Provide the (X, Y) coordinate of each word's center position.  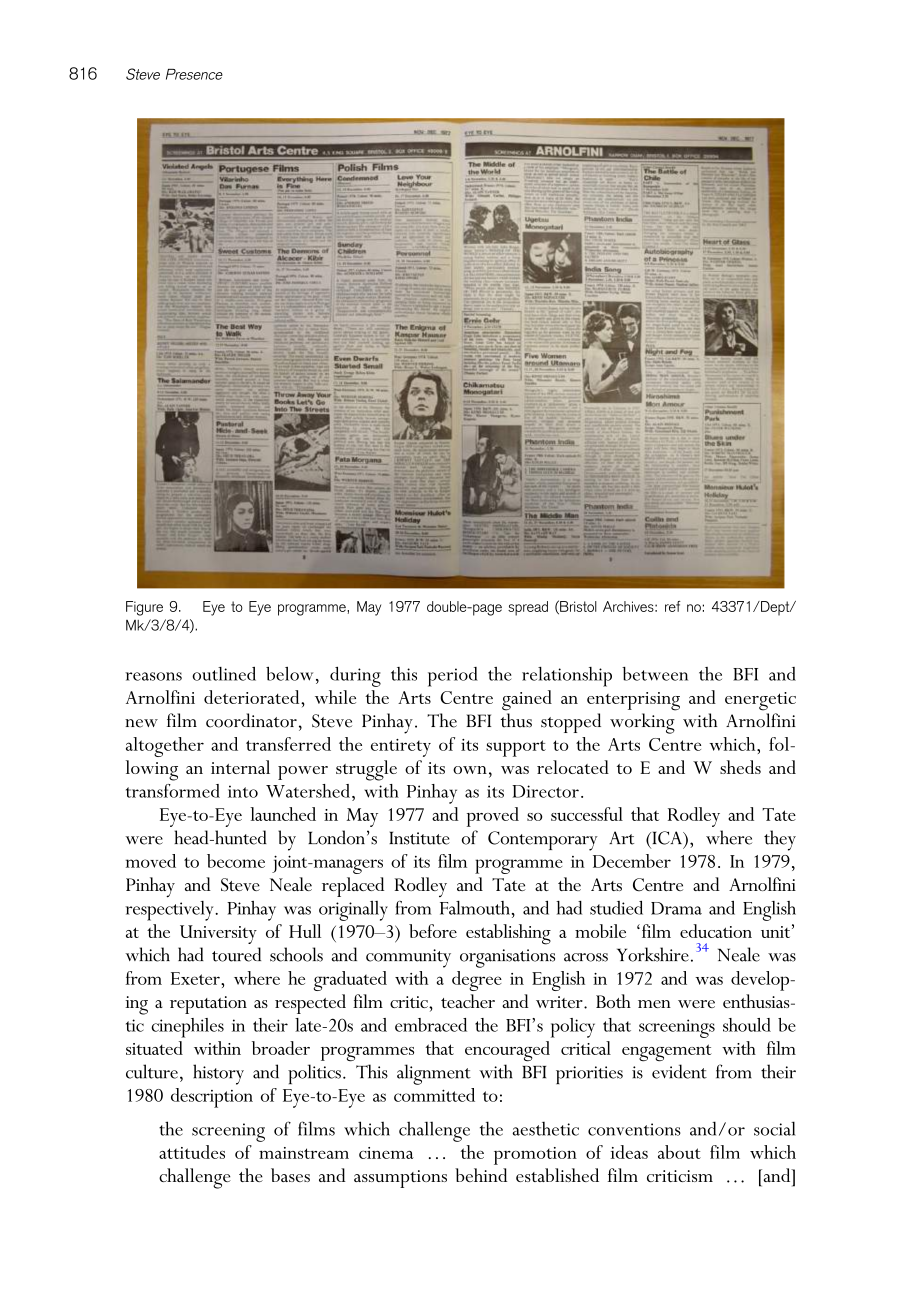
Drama (676, 908)
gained (527, 700)
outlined (224, 674)
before (433, 931)
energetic (760, 701)
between (655, 674)
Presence (194, 74)
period (453, 677)
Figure (144, 608)
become (236, 861)
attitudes (192, 1152)
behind (481, 1175)
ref (673, 606)
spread (528, 608)
